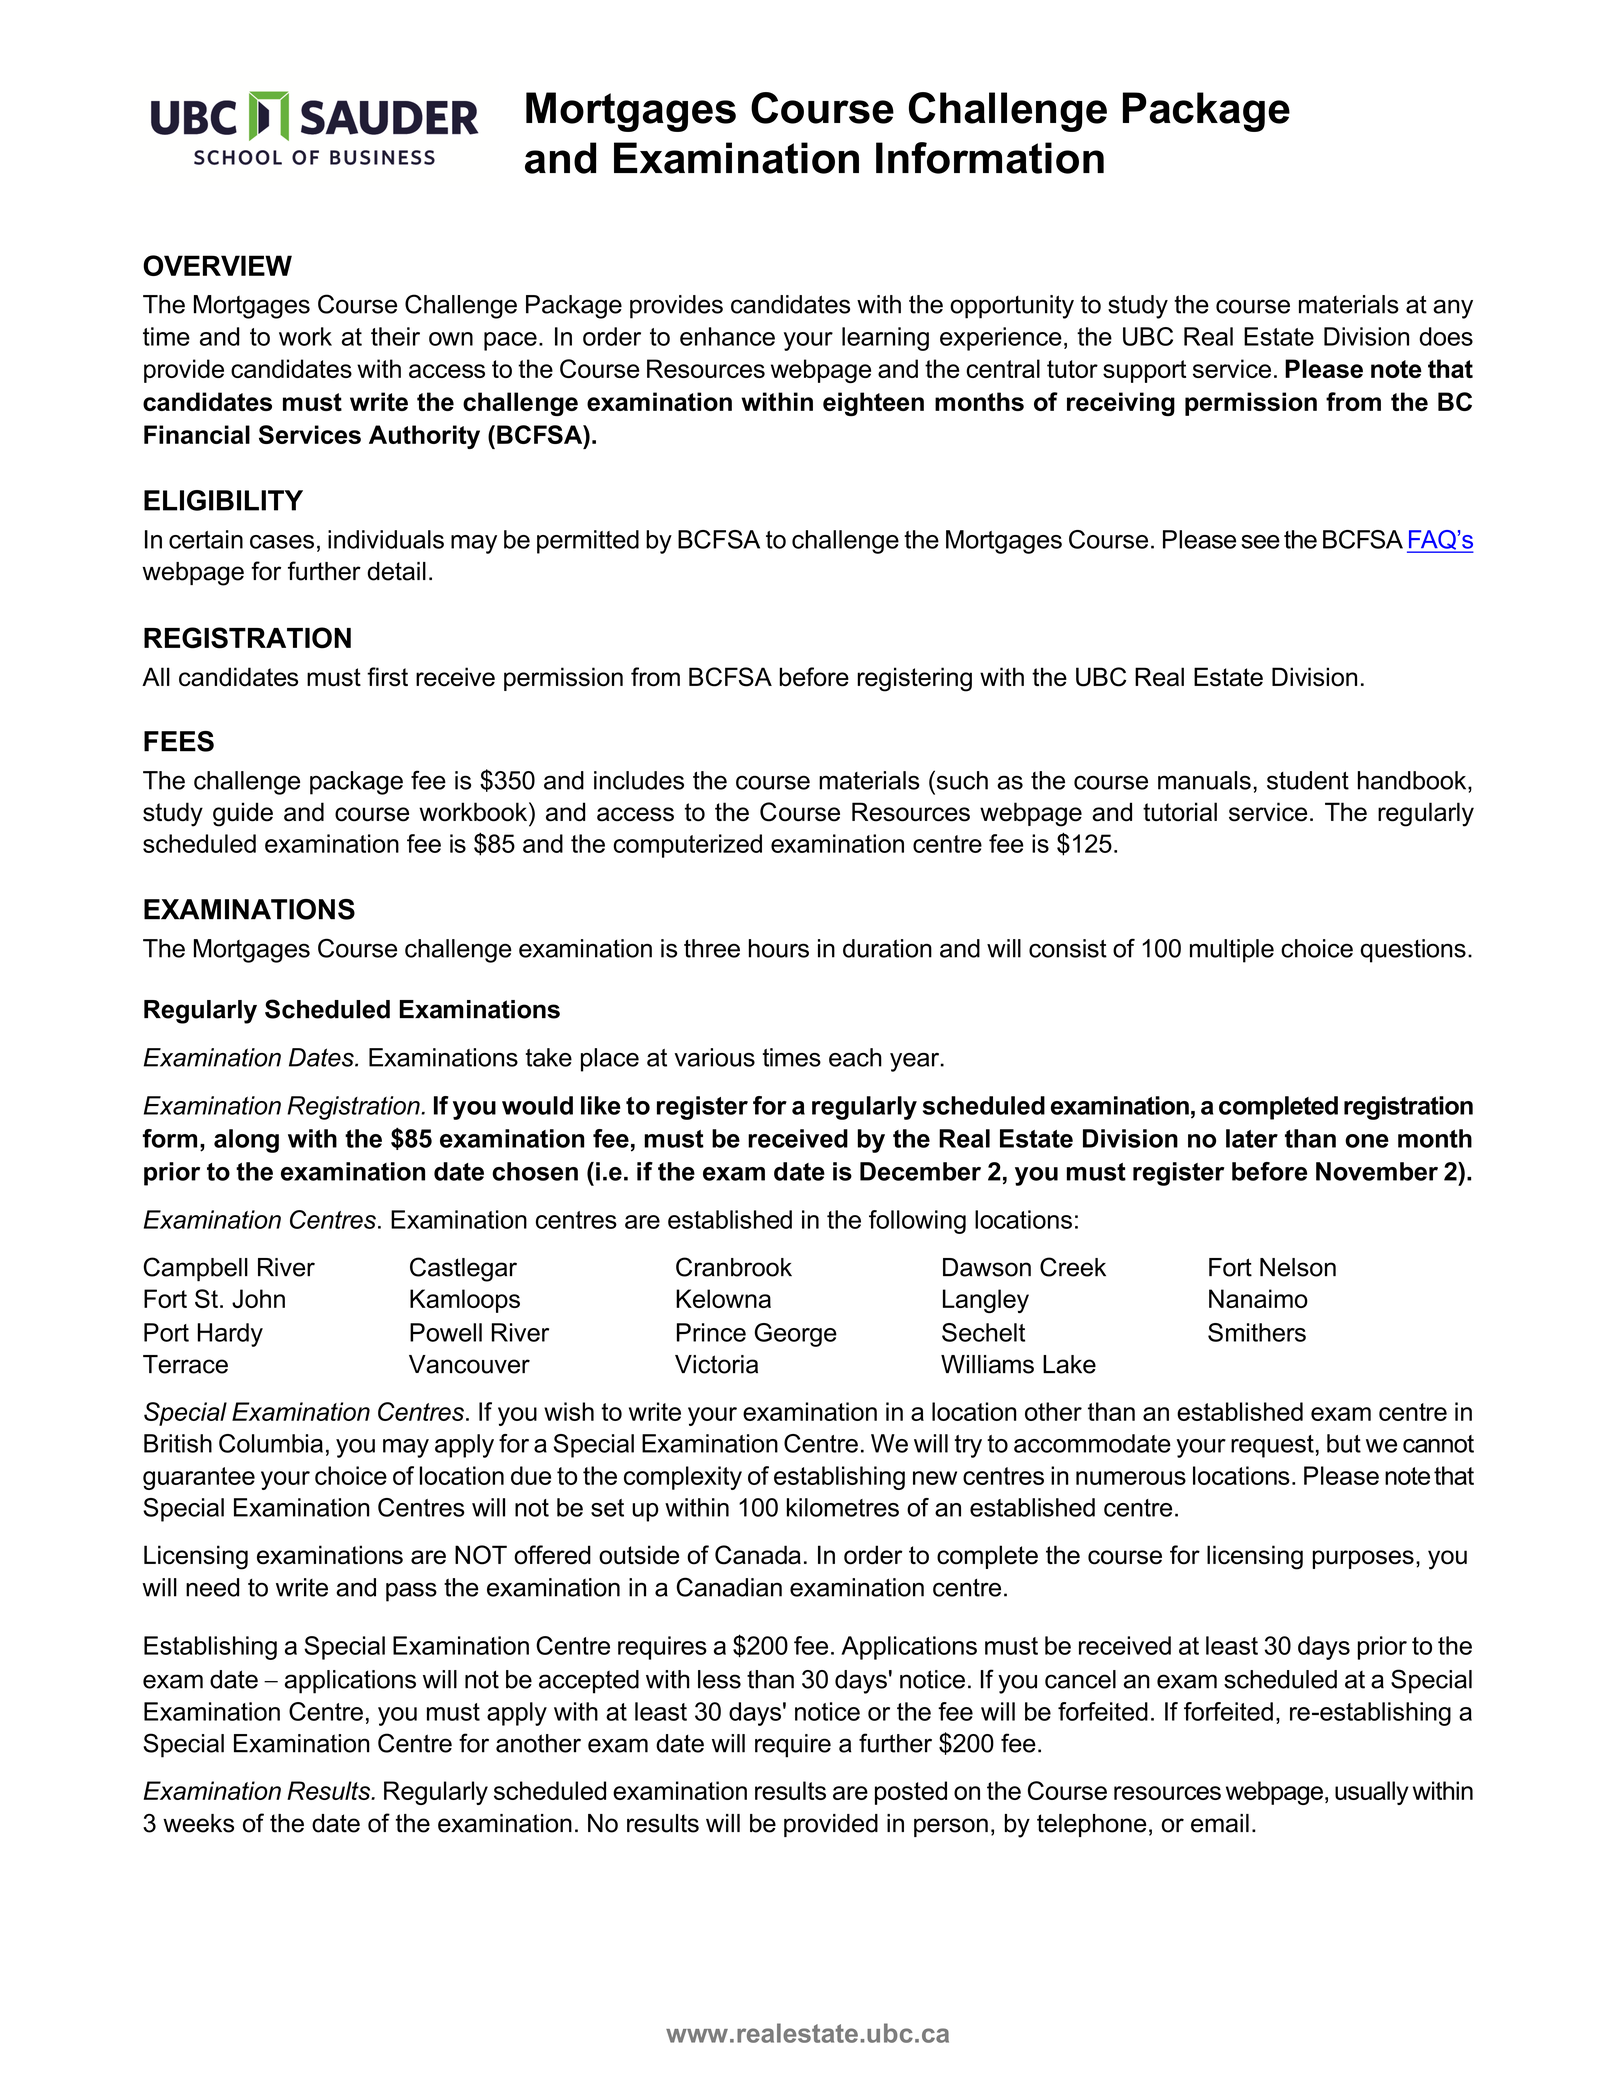 This screenshot has height=2092, width=1616. I want to click on weeks, so click(198, 1823).
